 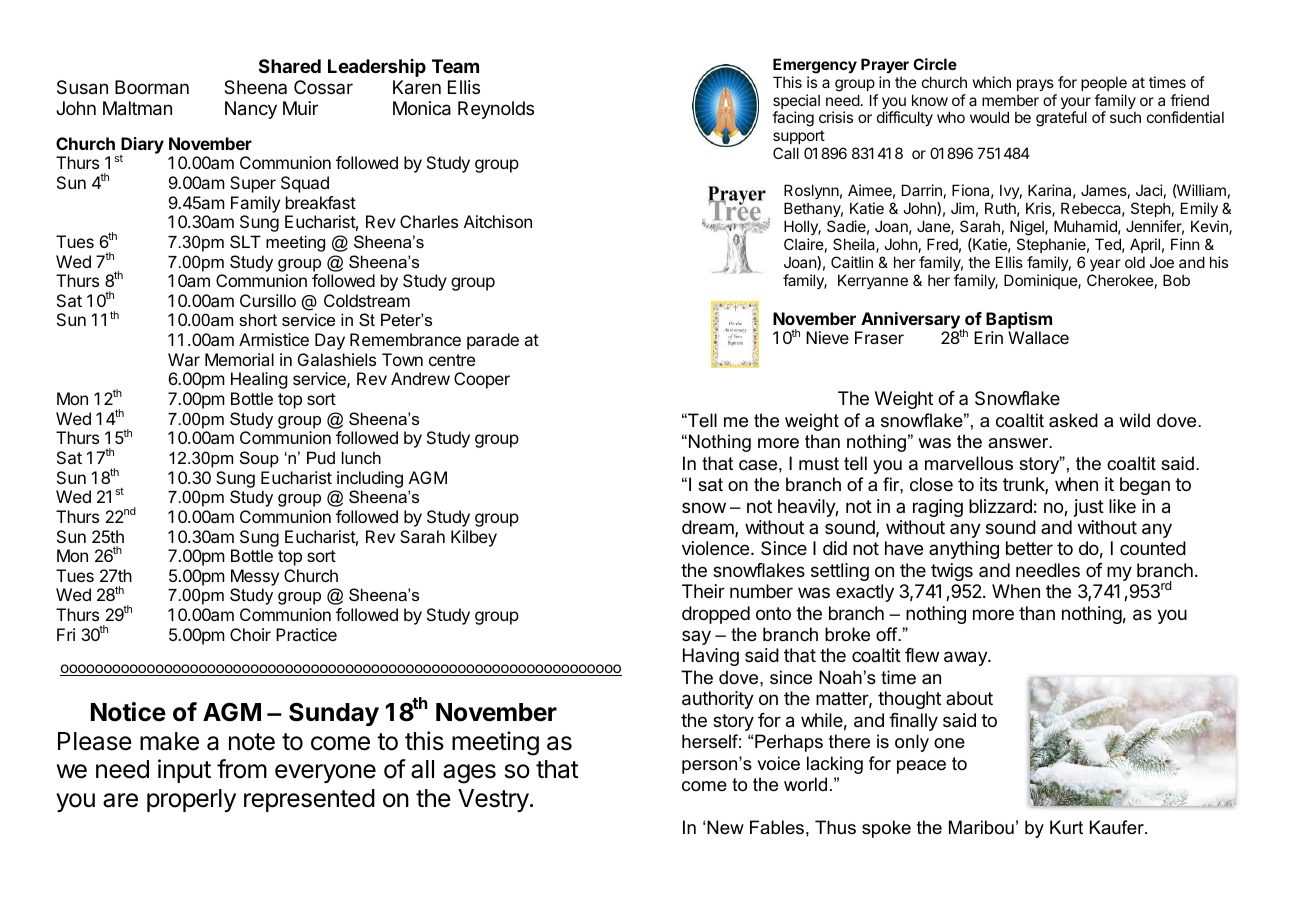 What do you see at coordinates (696, 637) in the screenshot?
I see `say` at bounding box center [696, 637].
